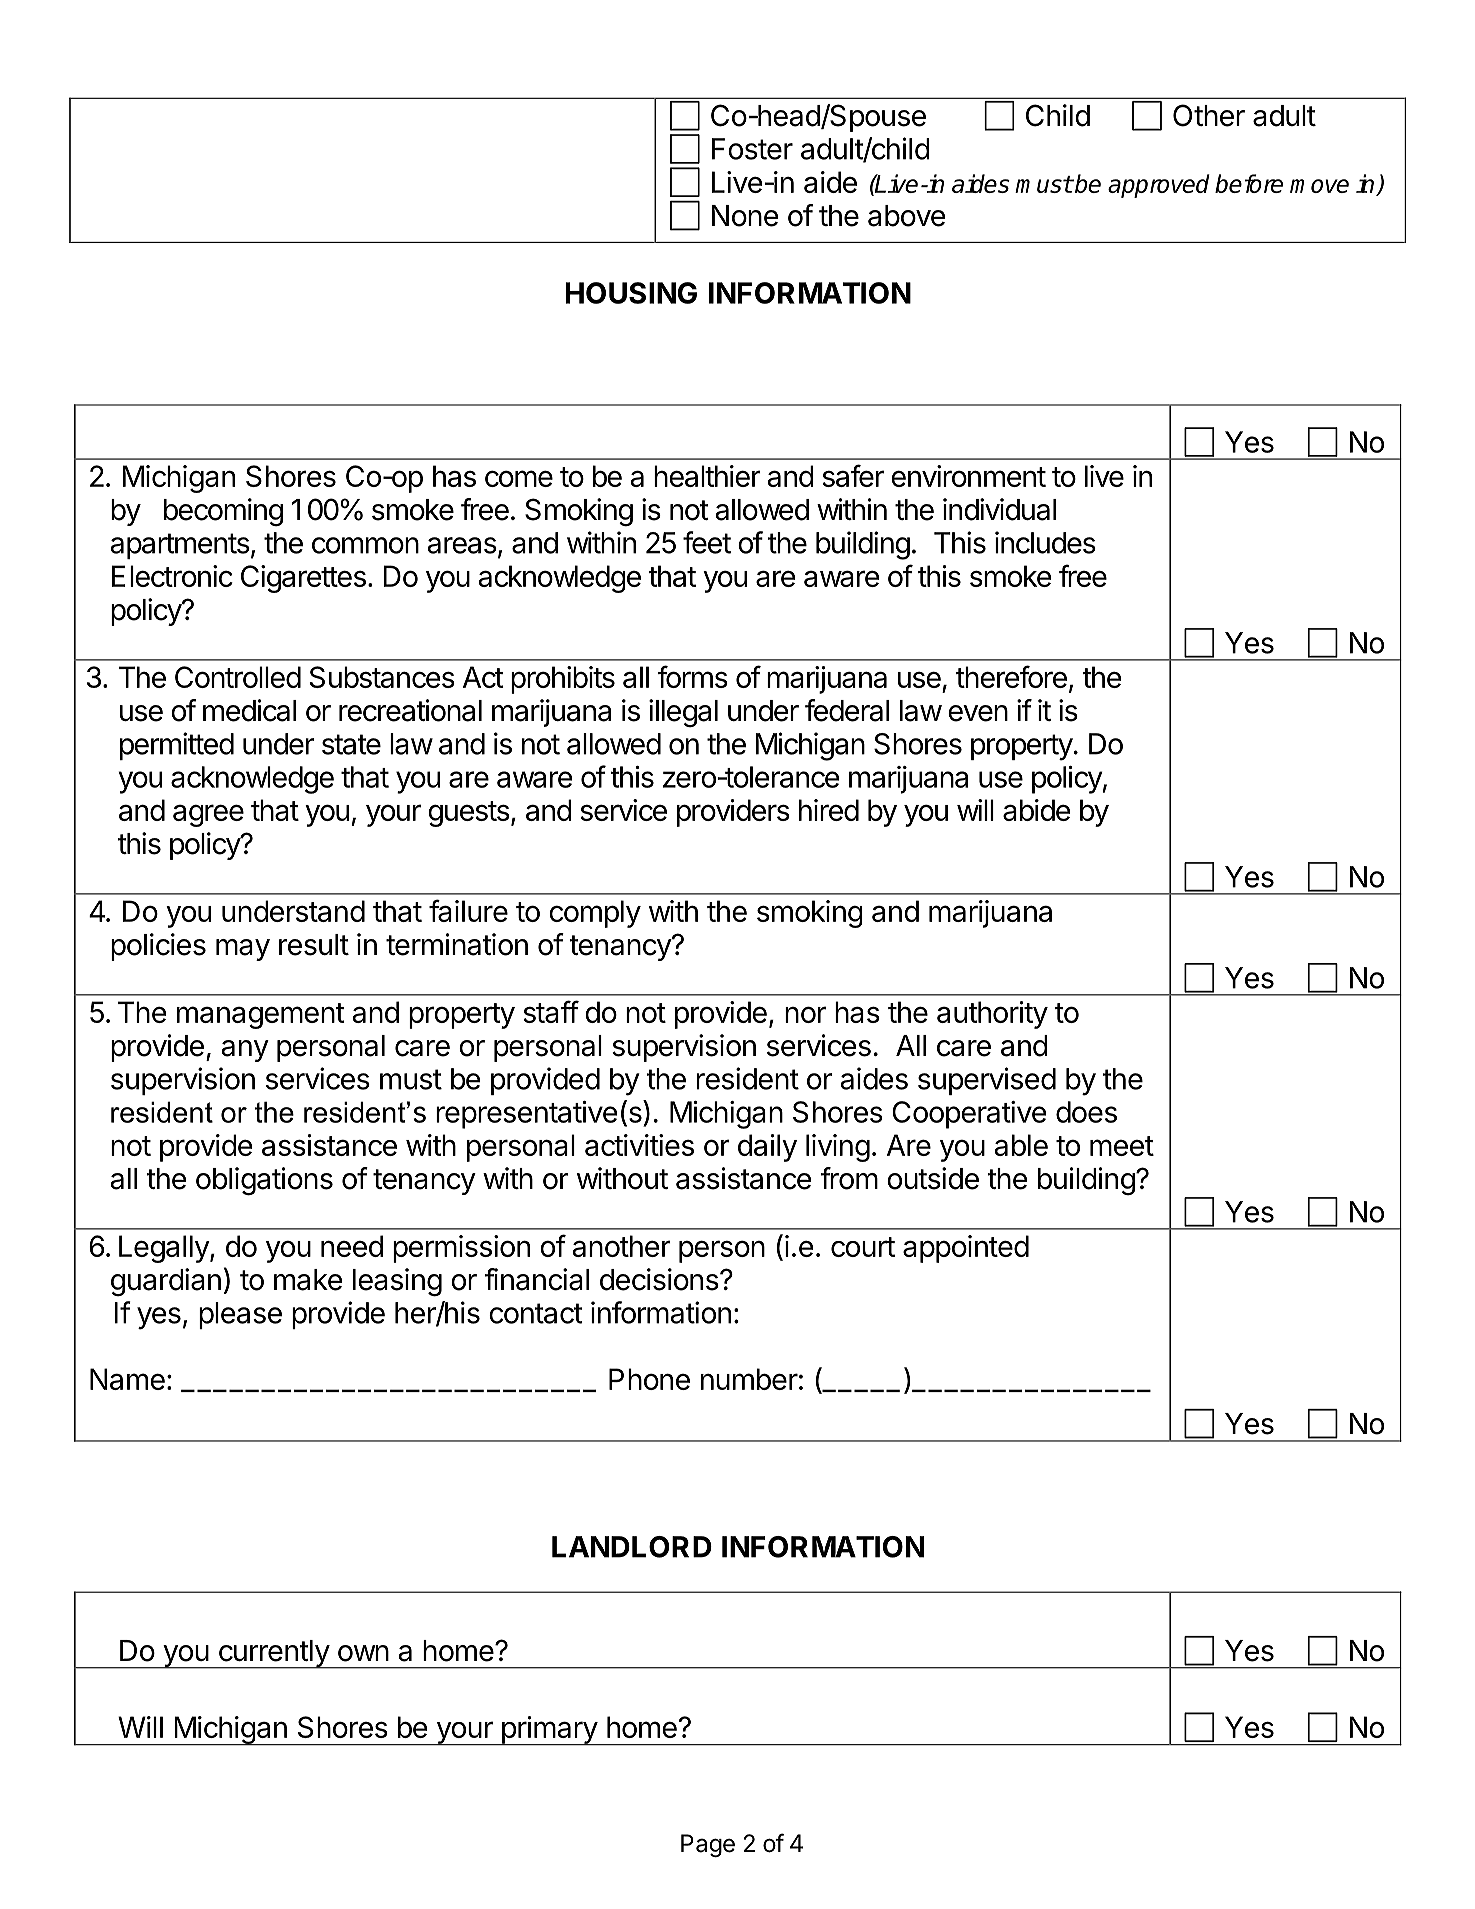 The width and height of the screenshot is (1475, 1909). What do you see at coordinates (1045, 542) in the screenshot?
I see `includes` at bounding box center [1045, 542].
